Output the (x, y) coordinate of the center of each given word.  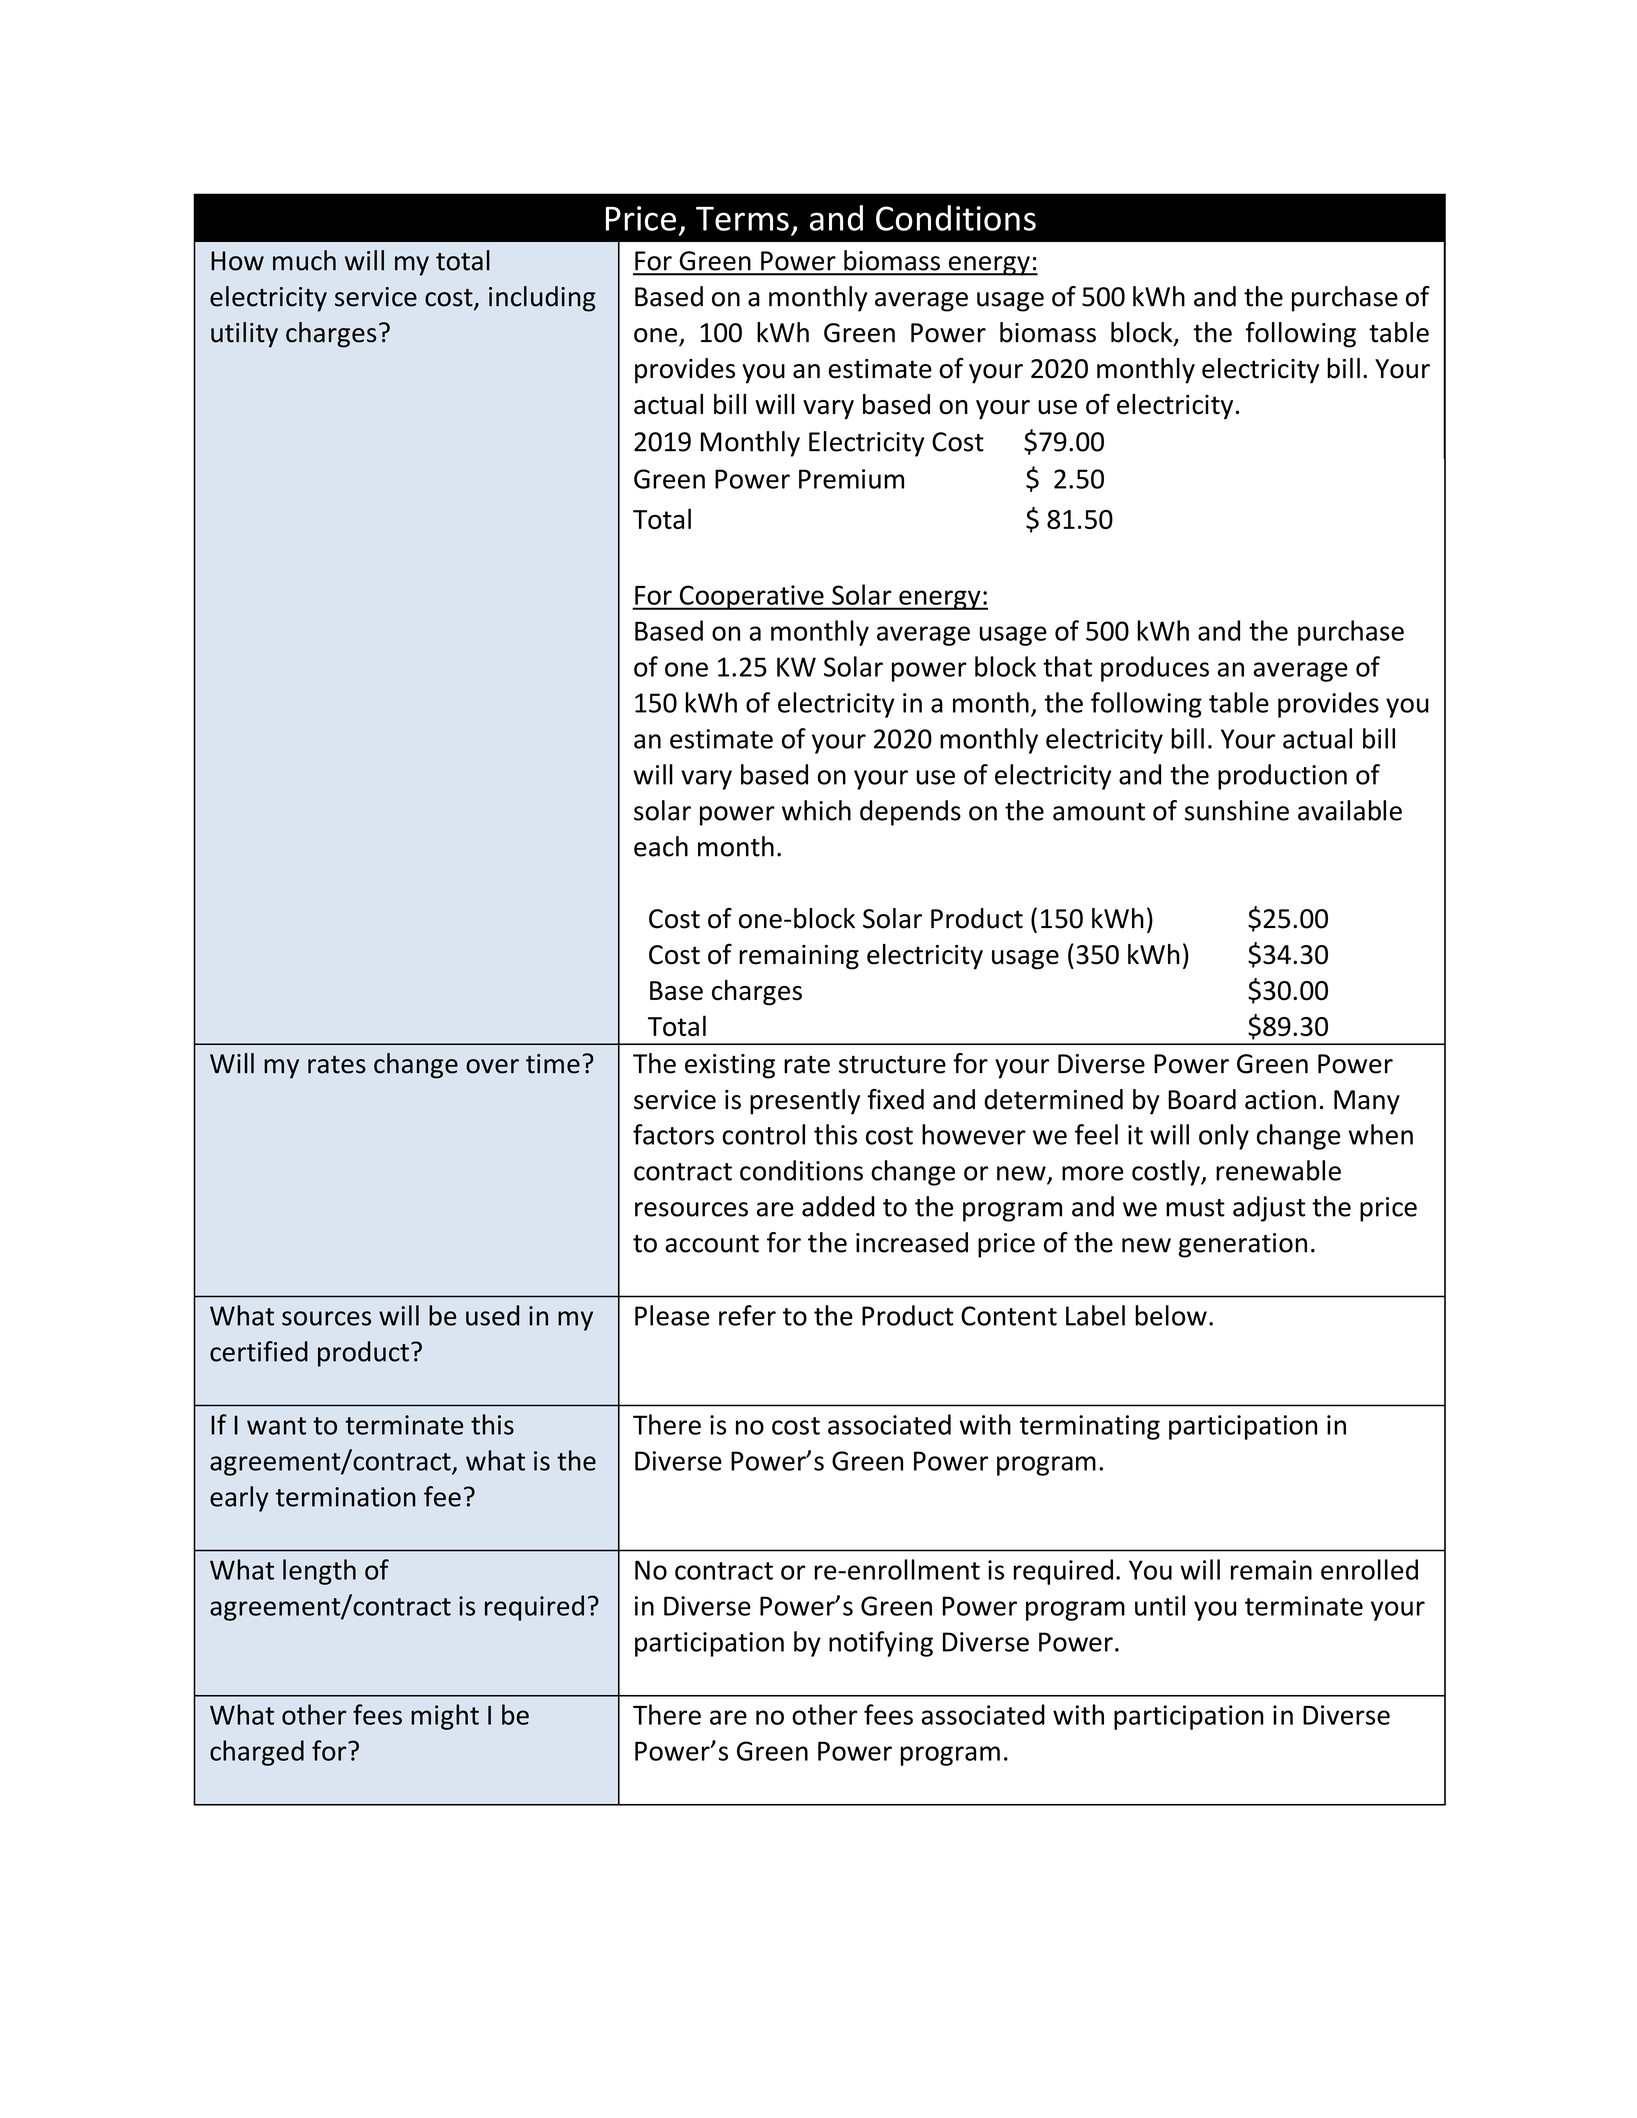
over (492, 1066)
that (1067, 666)
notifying (881, 1644)
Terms (742, 219)
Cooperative (751, 597)
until (1160, 1605)
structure (892, 1065)
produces (1155, 669)
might (445, 1717)
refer (747, 1315)
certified (259, 1351)
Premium (851, 479)
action (1280, 1100)
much (304, 260)
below (1171, 1315)
